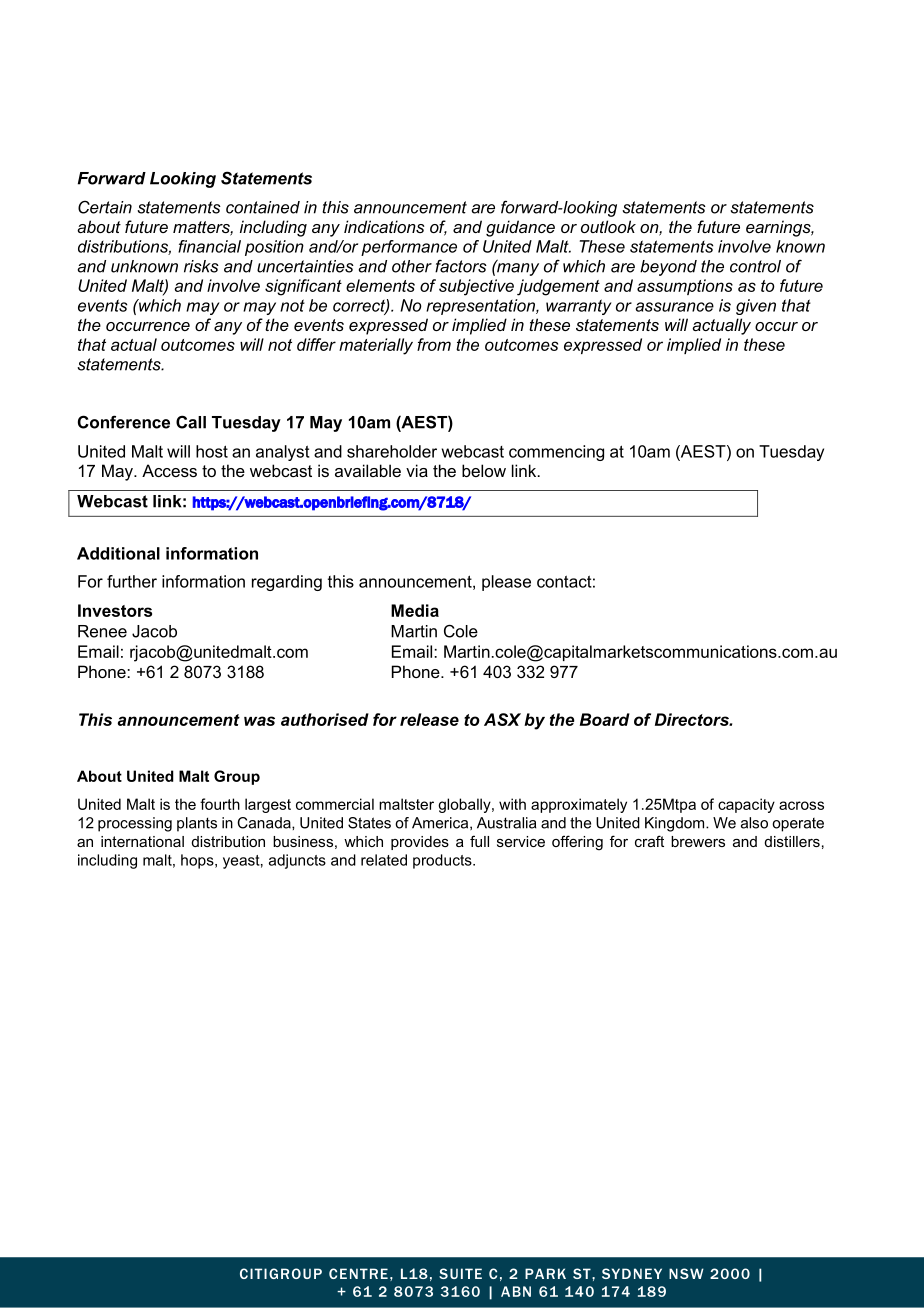 The height and width of the screenshot is (1308, 924). Describe the element at coordinates (746, 805) in the screenshot. I see `capacity` at that location.
